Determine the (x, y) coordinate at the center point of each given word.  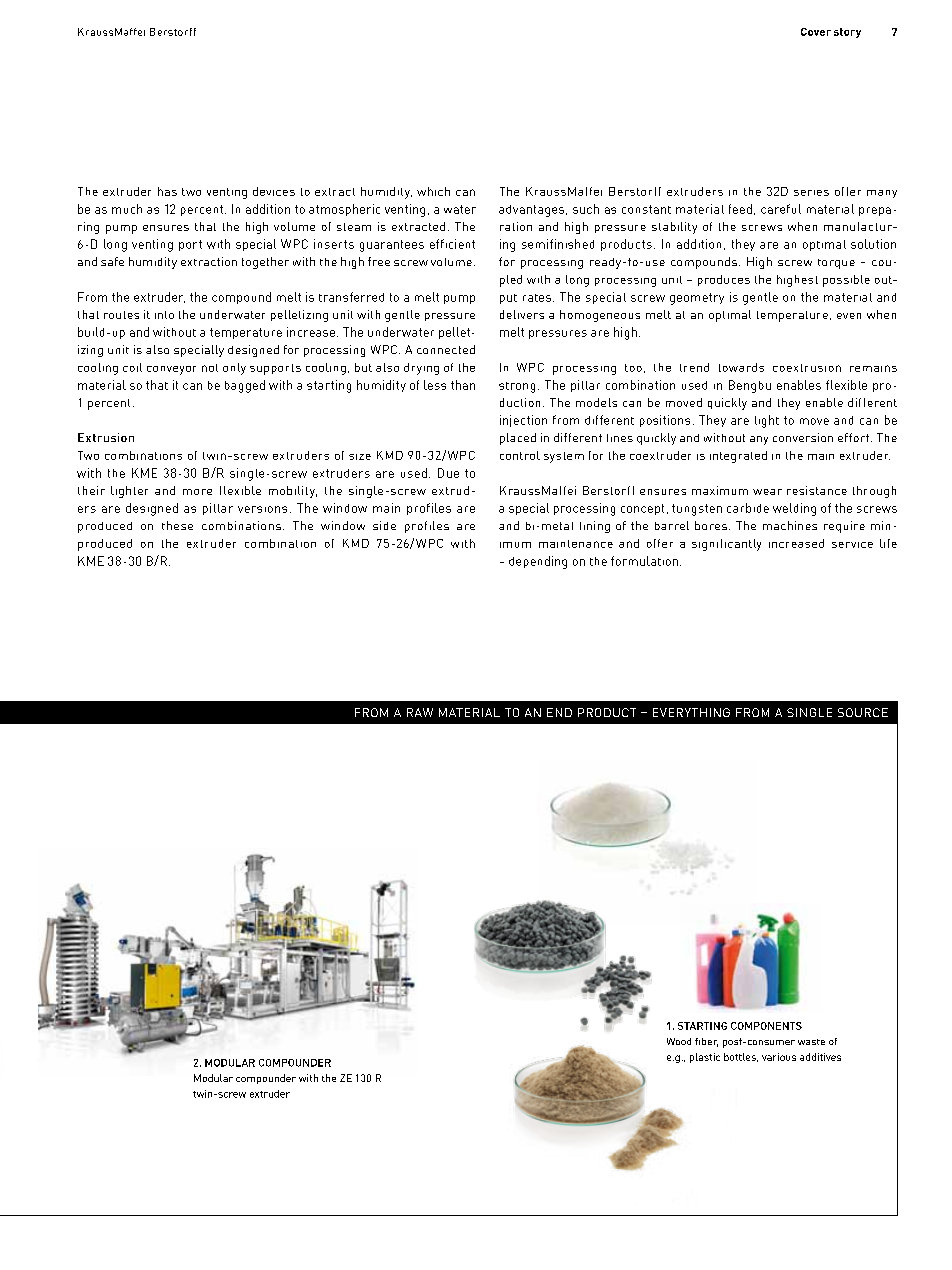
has (167, 191)
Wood (679, 1041)
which (433, 191)
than (463, 385)
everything (691, 712)
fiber (706, 1042)
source (863, 712)
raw (420, 712)
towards (741, 367)
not (210, 368)
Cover (816, 32)
